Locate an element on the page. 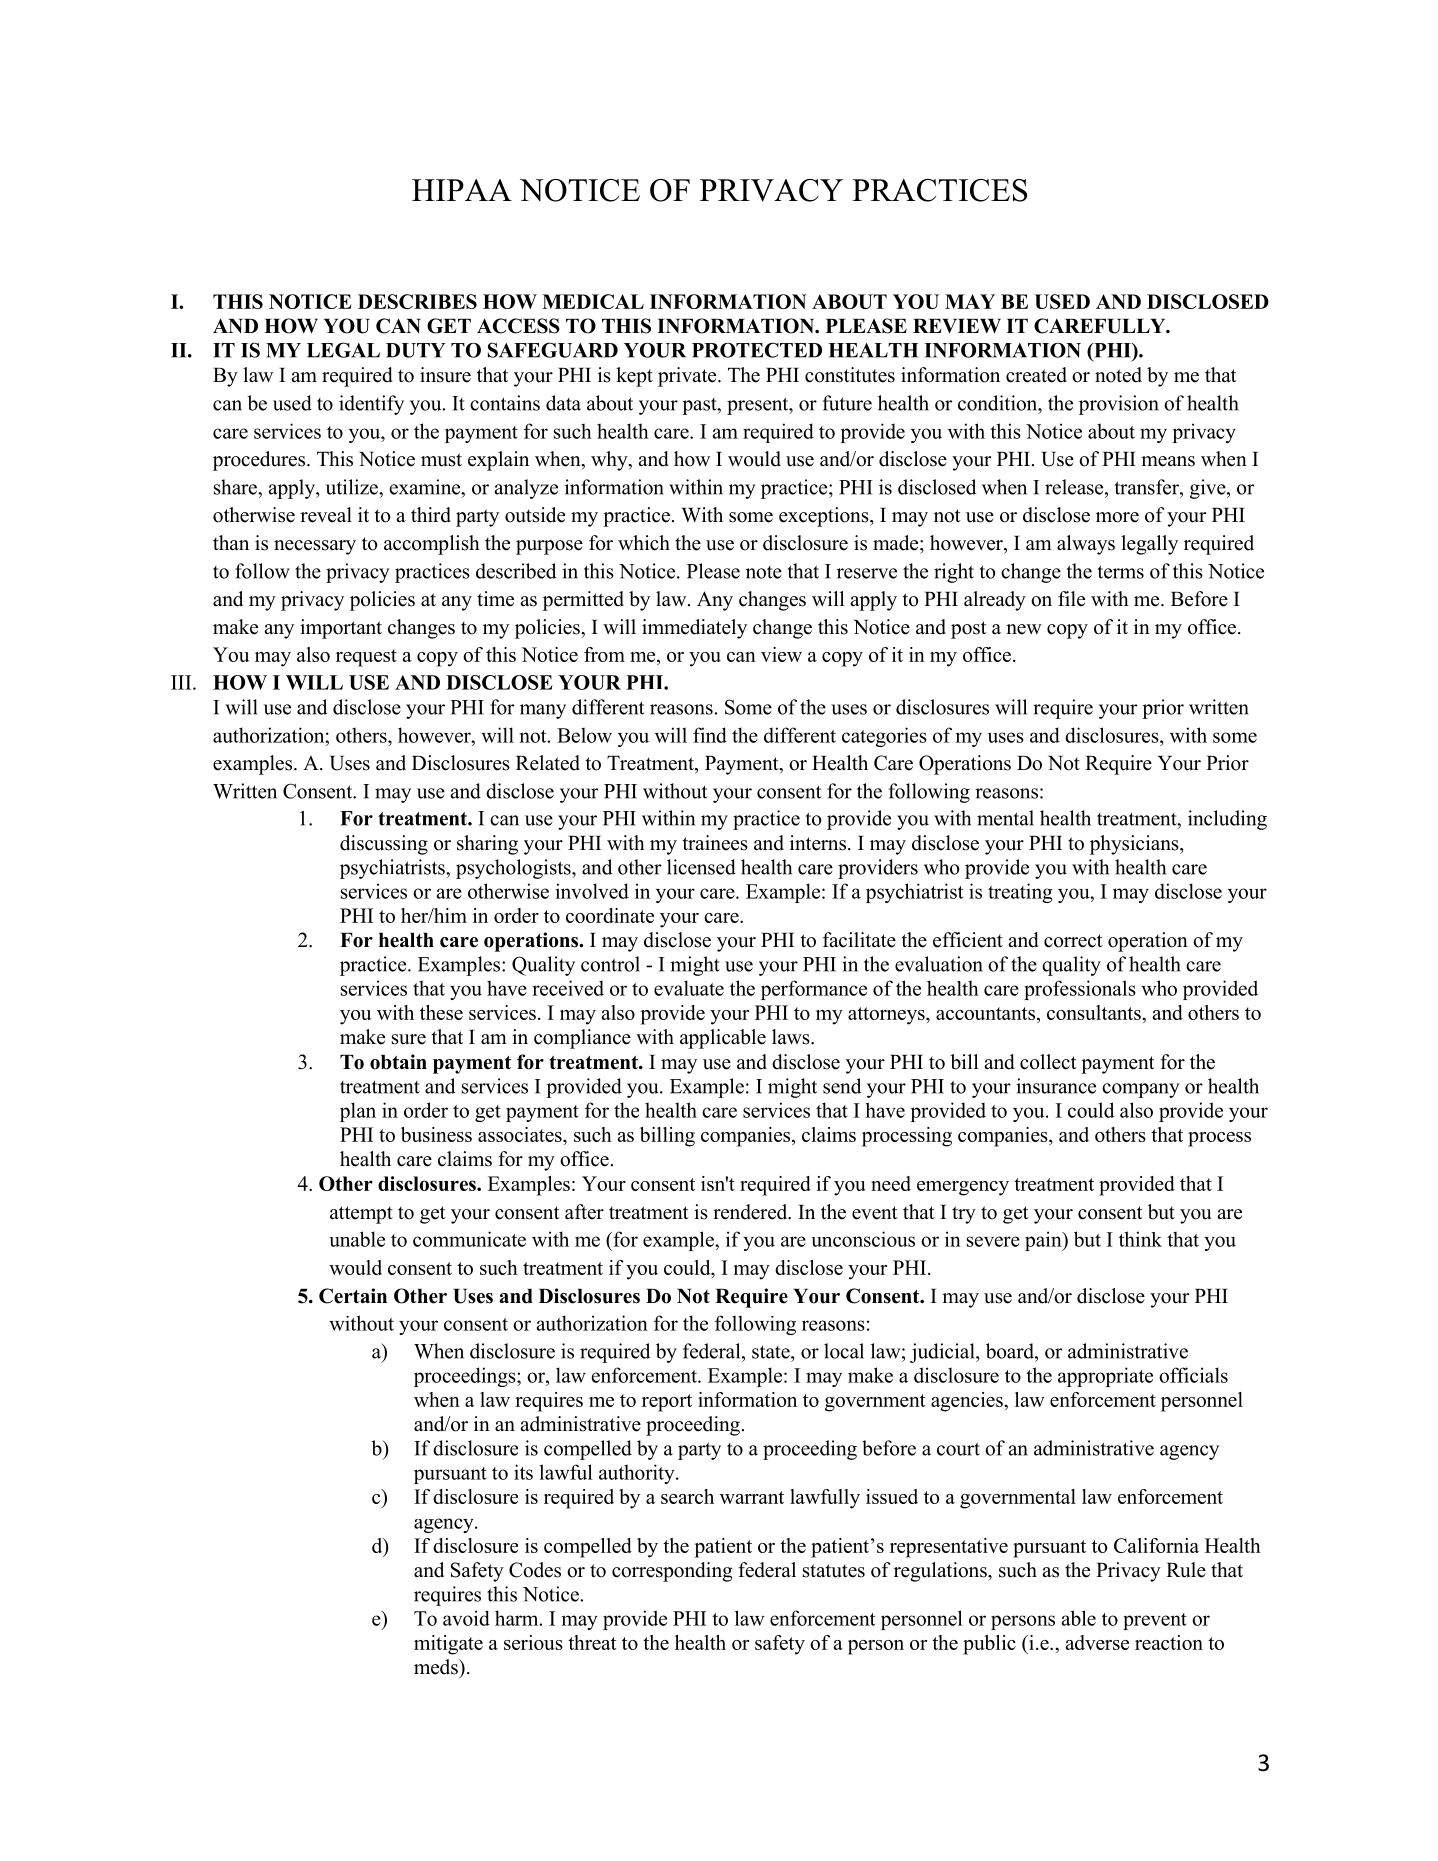 This document has height=1861, width=1438. find is located at coordinates (710, 735).
